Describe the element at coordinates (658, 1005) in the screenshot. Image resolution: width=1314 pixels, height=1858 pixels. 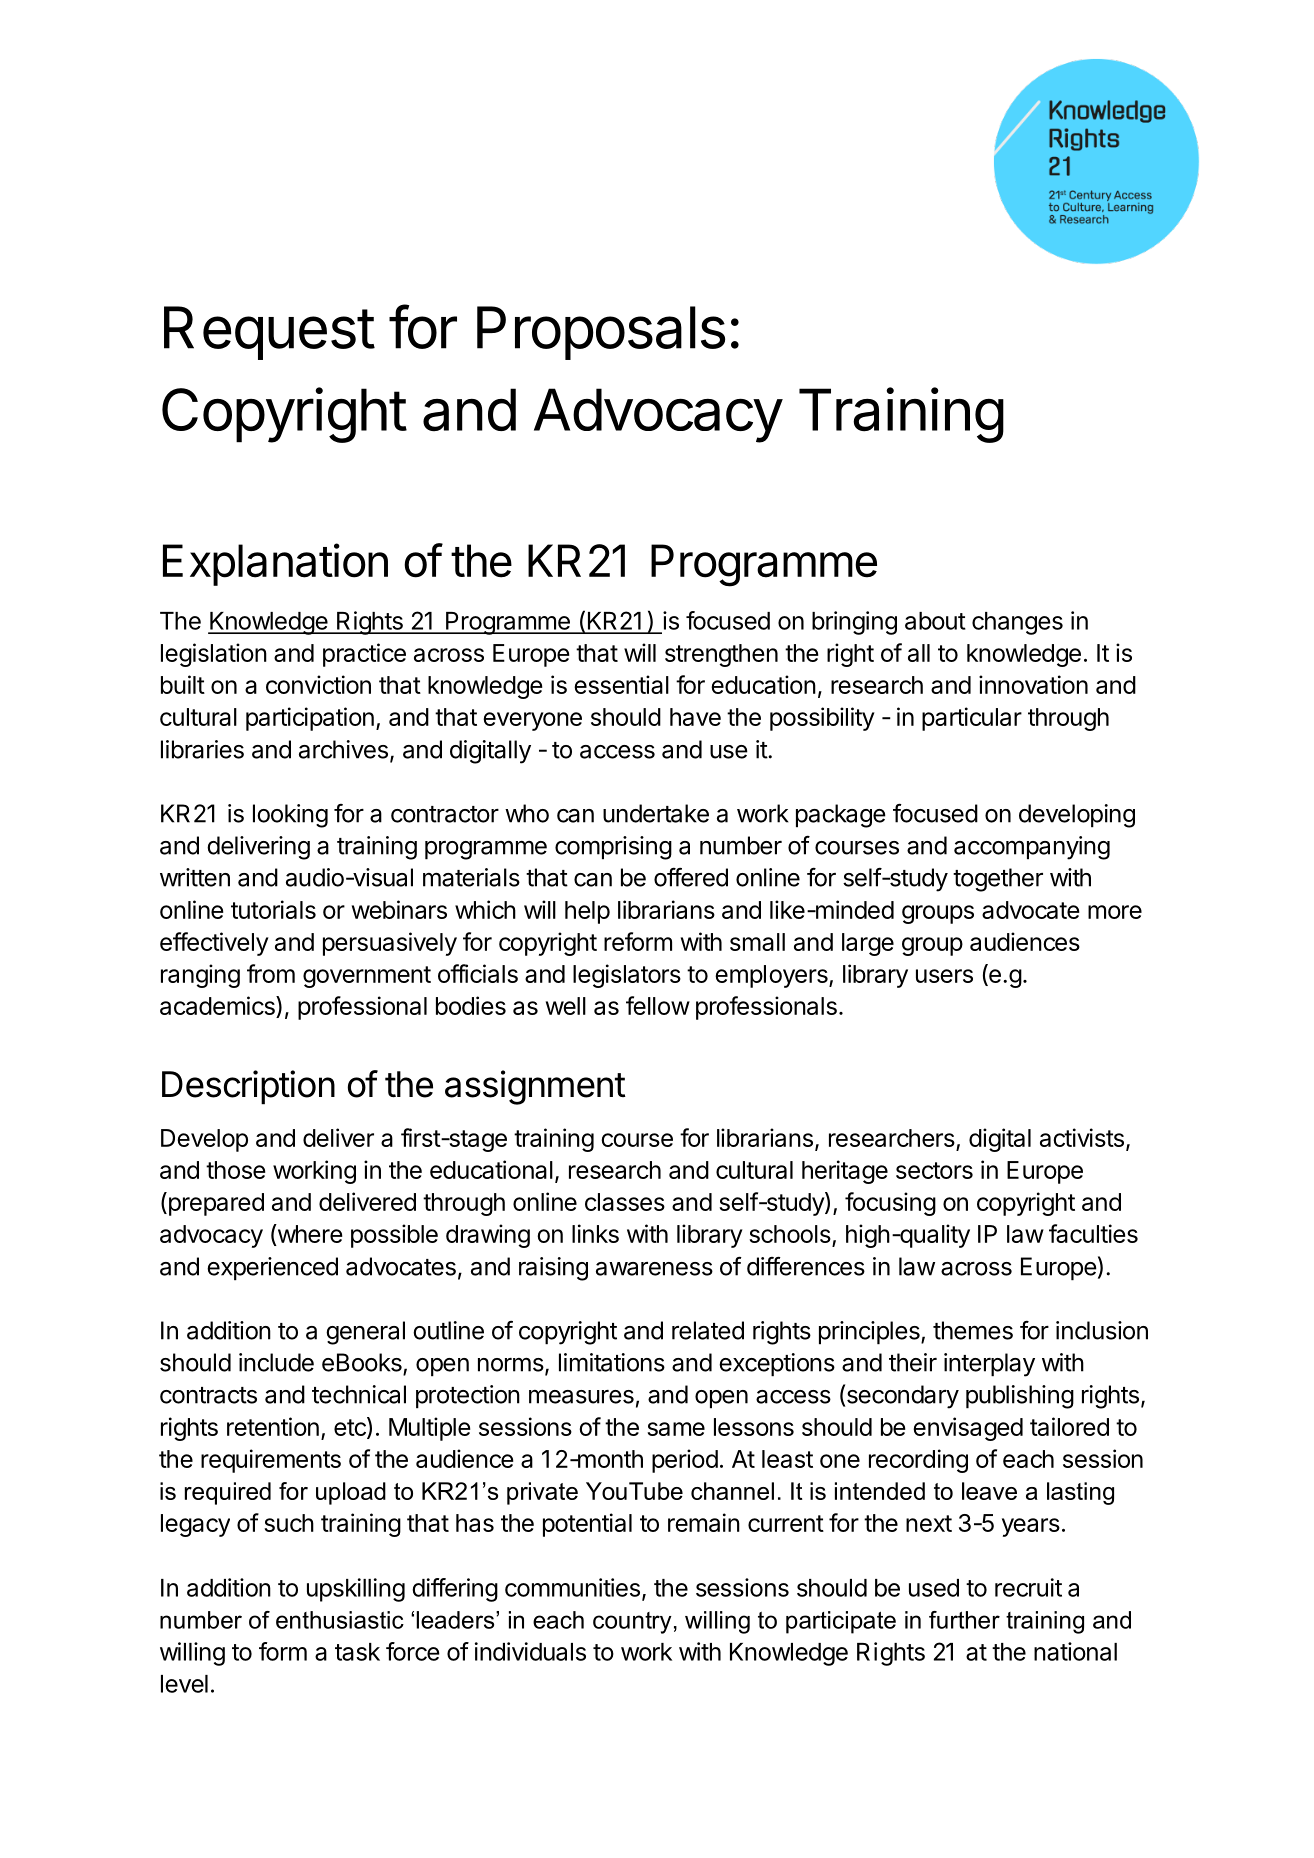
I see `fellow` at that location.
